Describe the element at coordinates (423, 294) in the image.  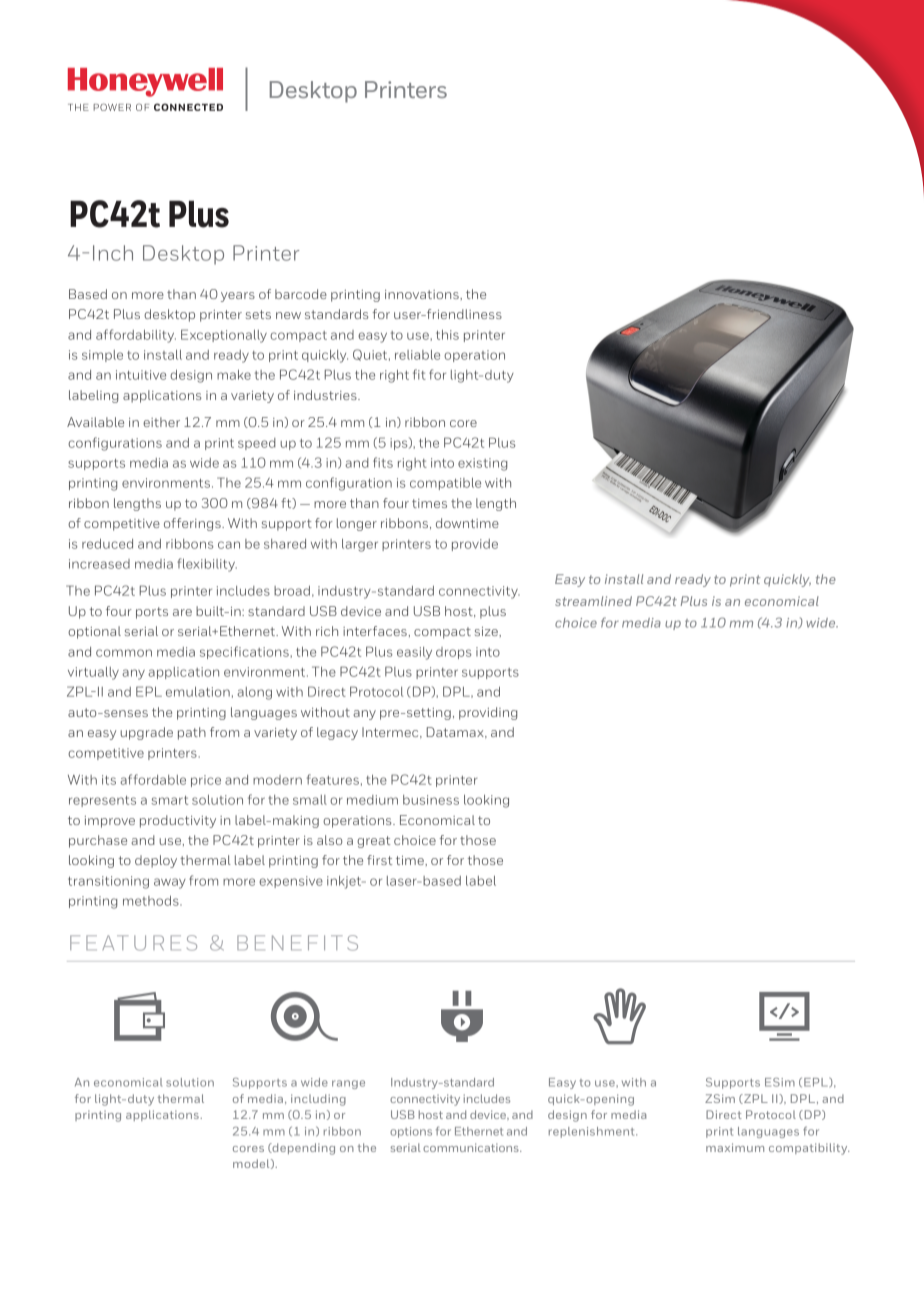
I see `innovations` at that location.
